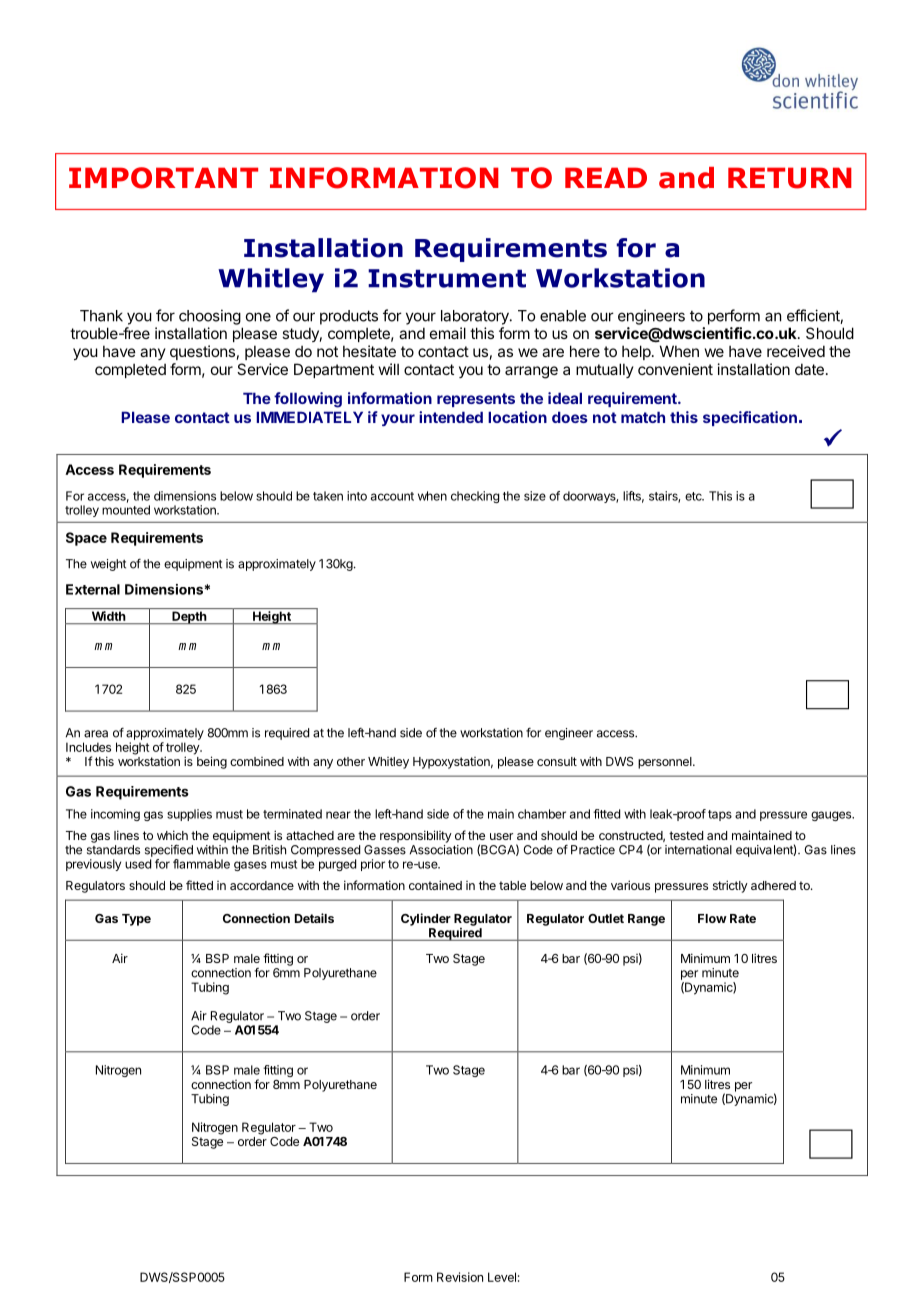 The width and height of the screenshot is (924, 1308). Describe the element at coordinates (557, 761) in the screenshot. I see `consult` at that location.
